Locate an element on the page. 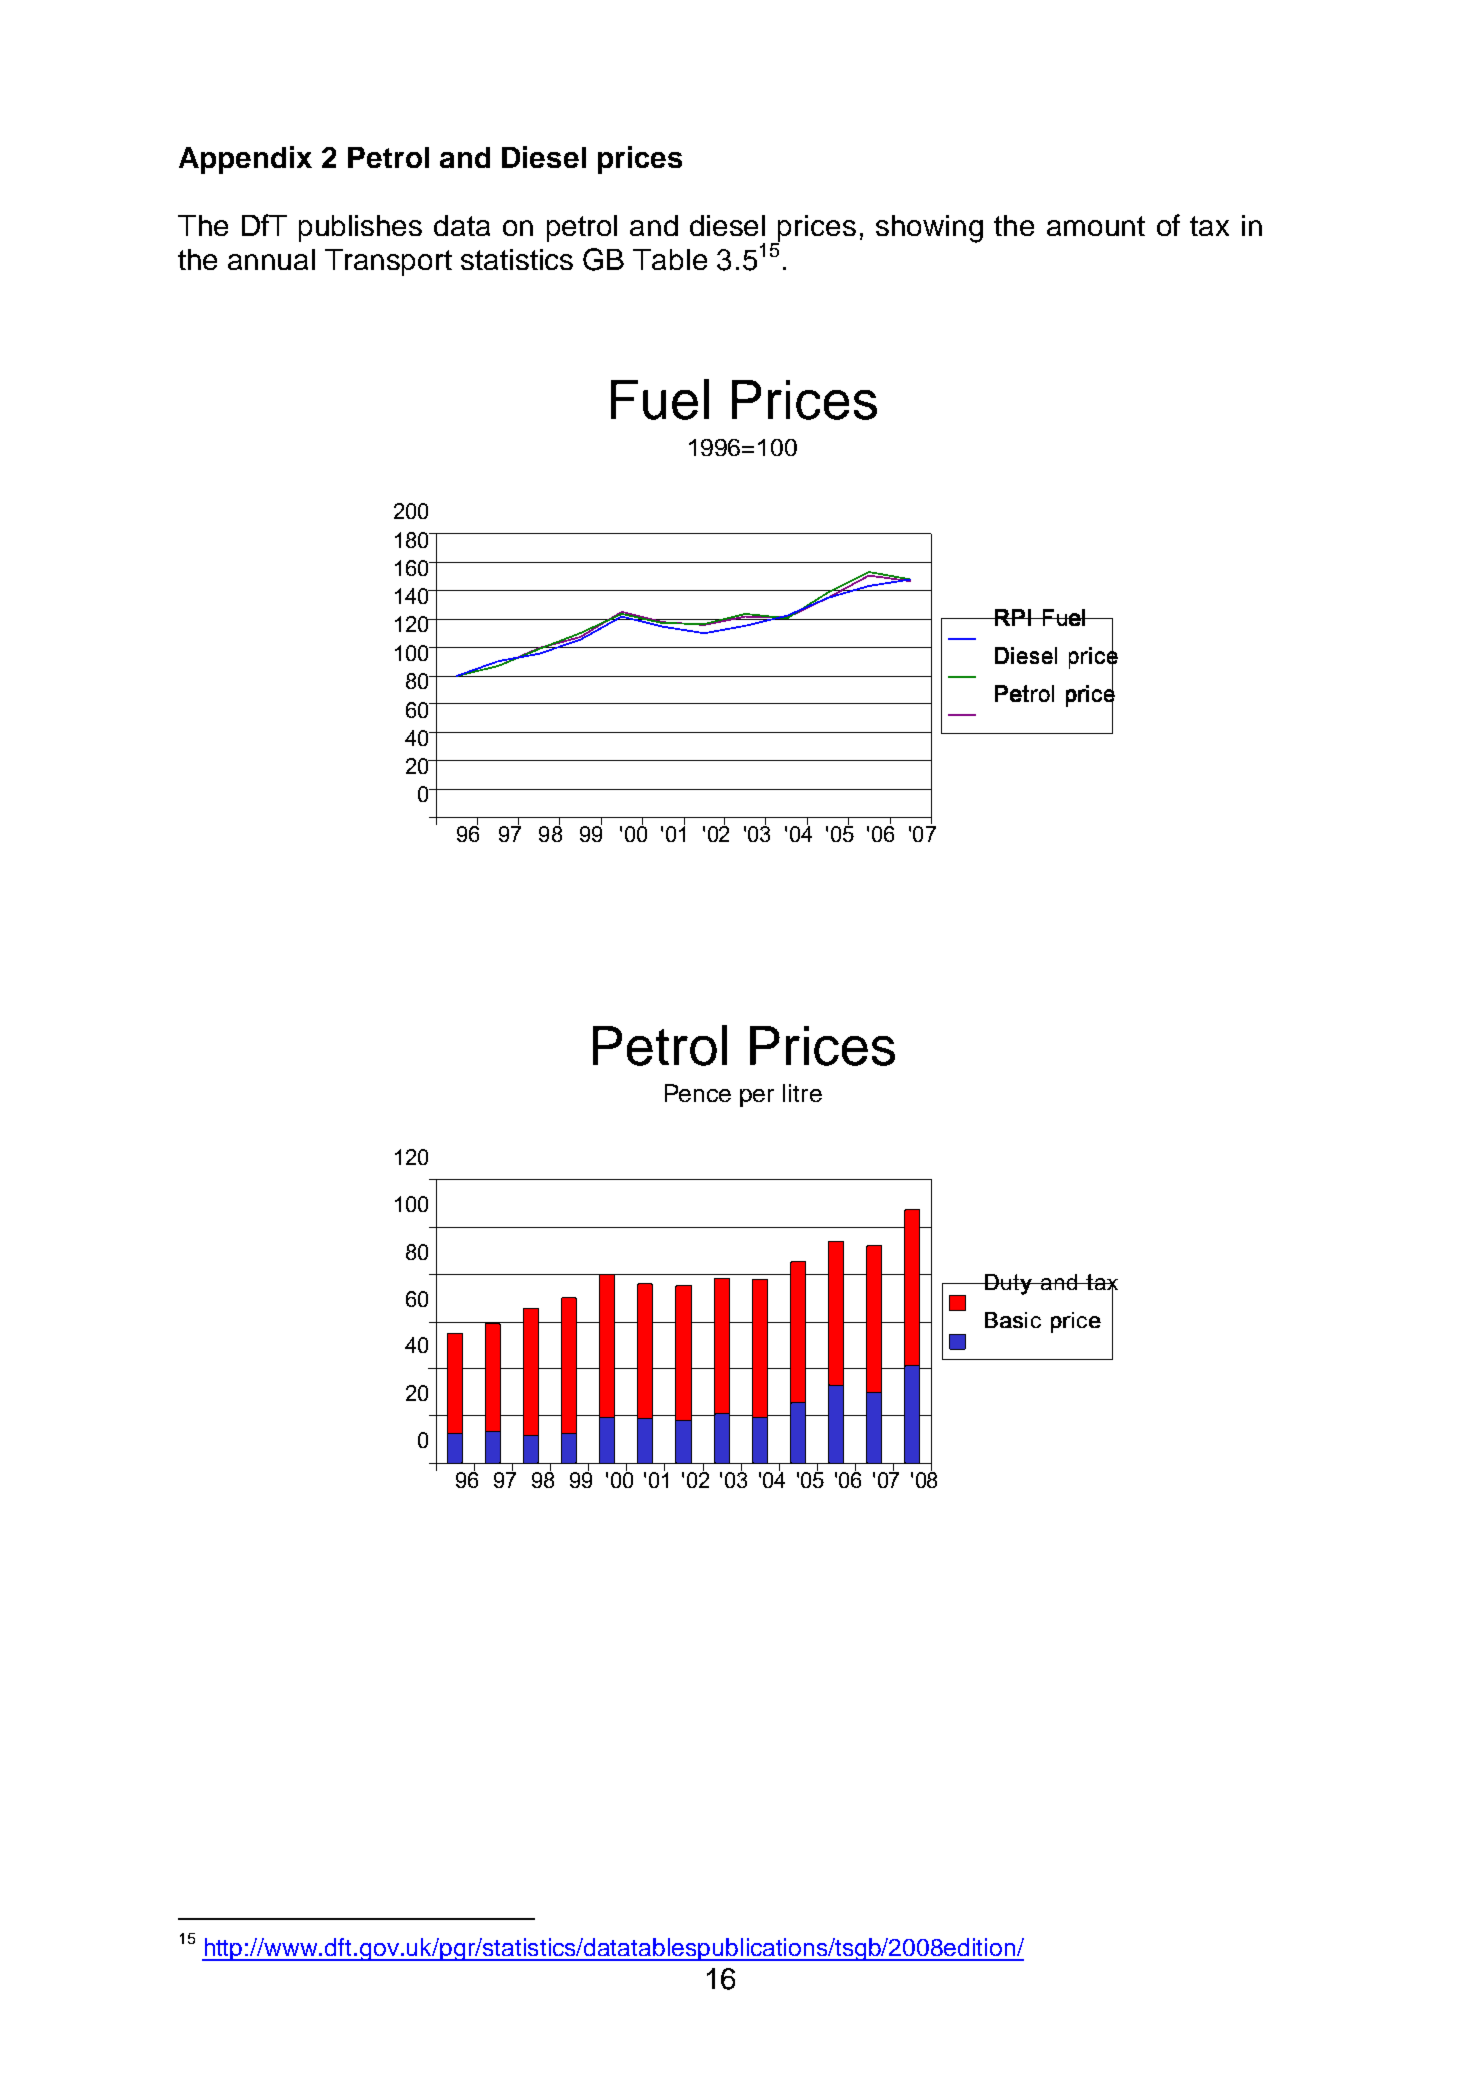 This image has width=1473, height=2085. Appendix is located at coordinates (245, 160).
